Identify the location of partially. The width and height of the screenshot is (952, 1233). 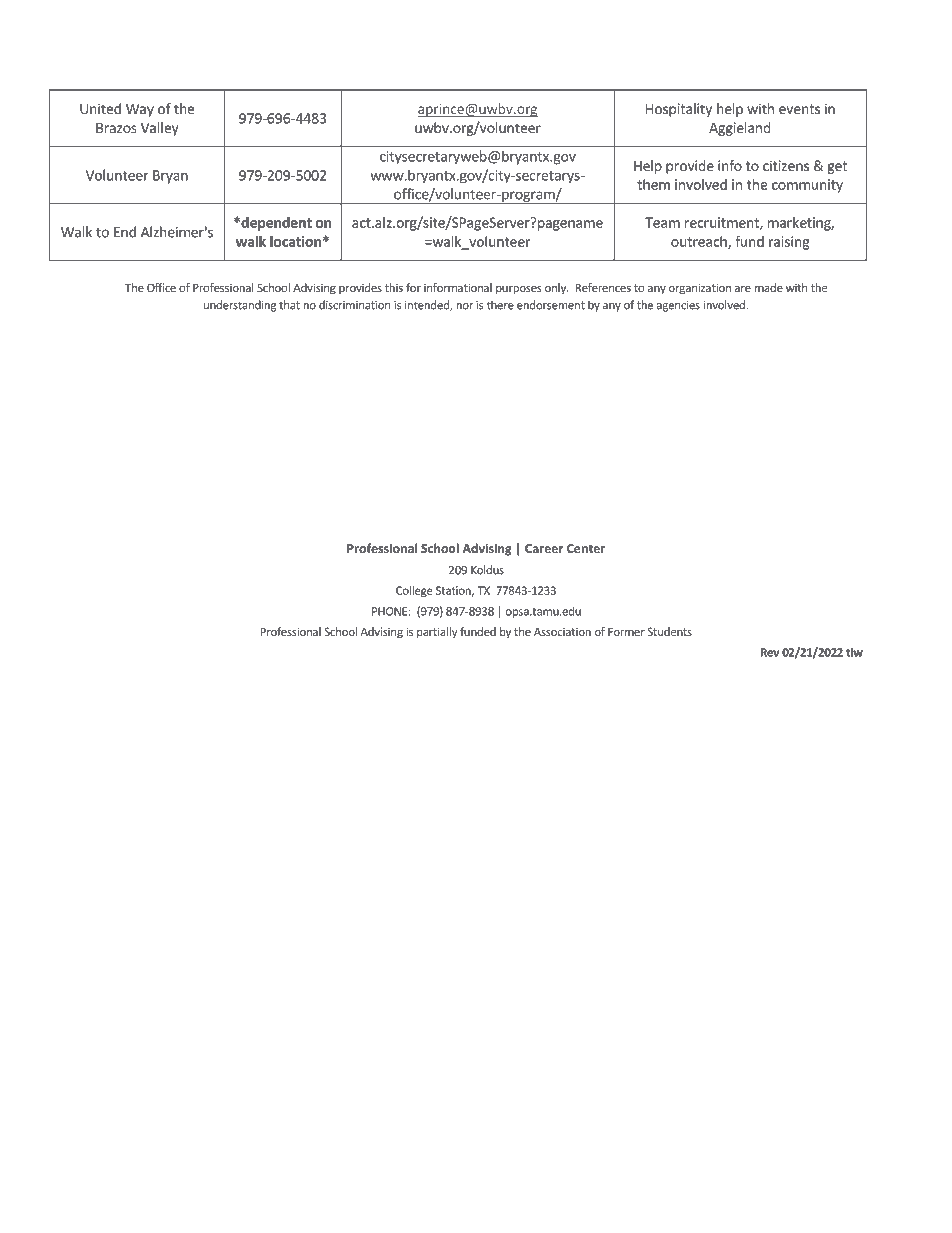
(437, 633).
